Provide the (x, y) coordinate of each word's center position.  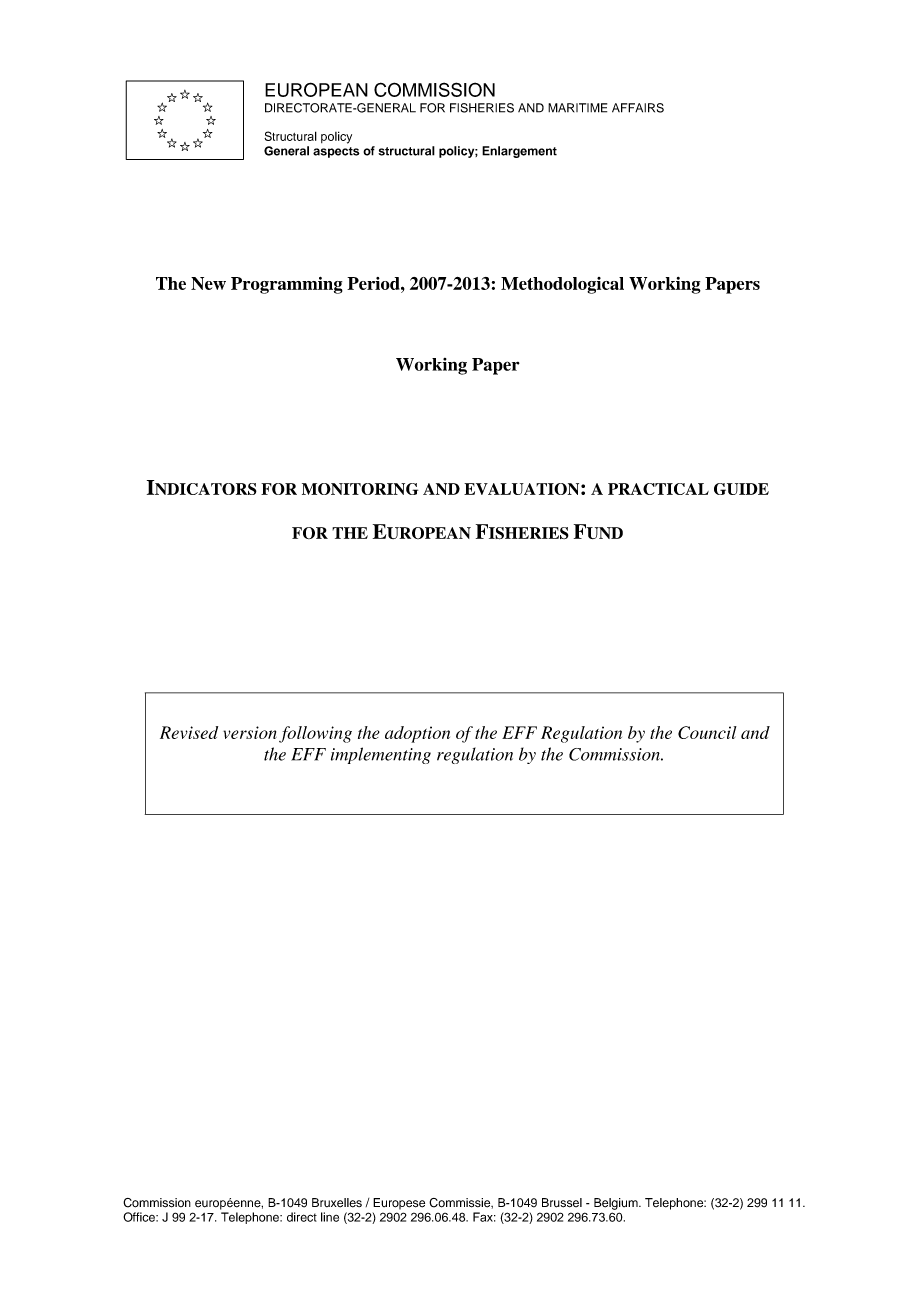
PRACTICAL (658, 489)
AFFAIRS (638, 108)
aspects (336, 152)
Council (707, 732)
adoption (417, 734)
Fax (484, 1217)
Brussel (562, 1203)
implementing (381, 755)
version (250, 732)
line (330, 1217)
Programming (287, 285)
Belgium (617, 1204)
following (315, 734)
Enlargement (519, 152)
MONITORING (360, 489)
